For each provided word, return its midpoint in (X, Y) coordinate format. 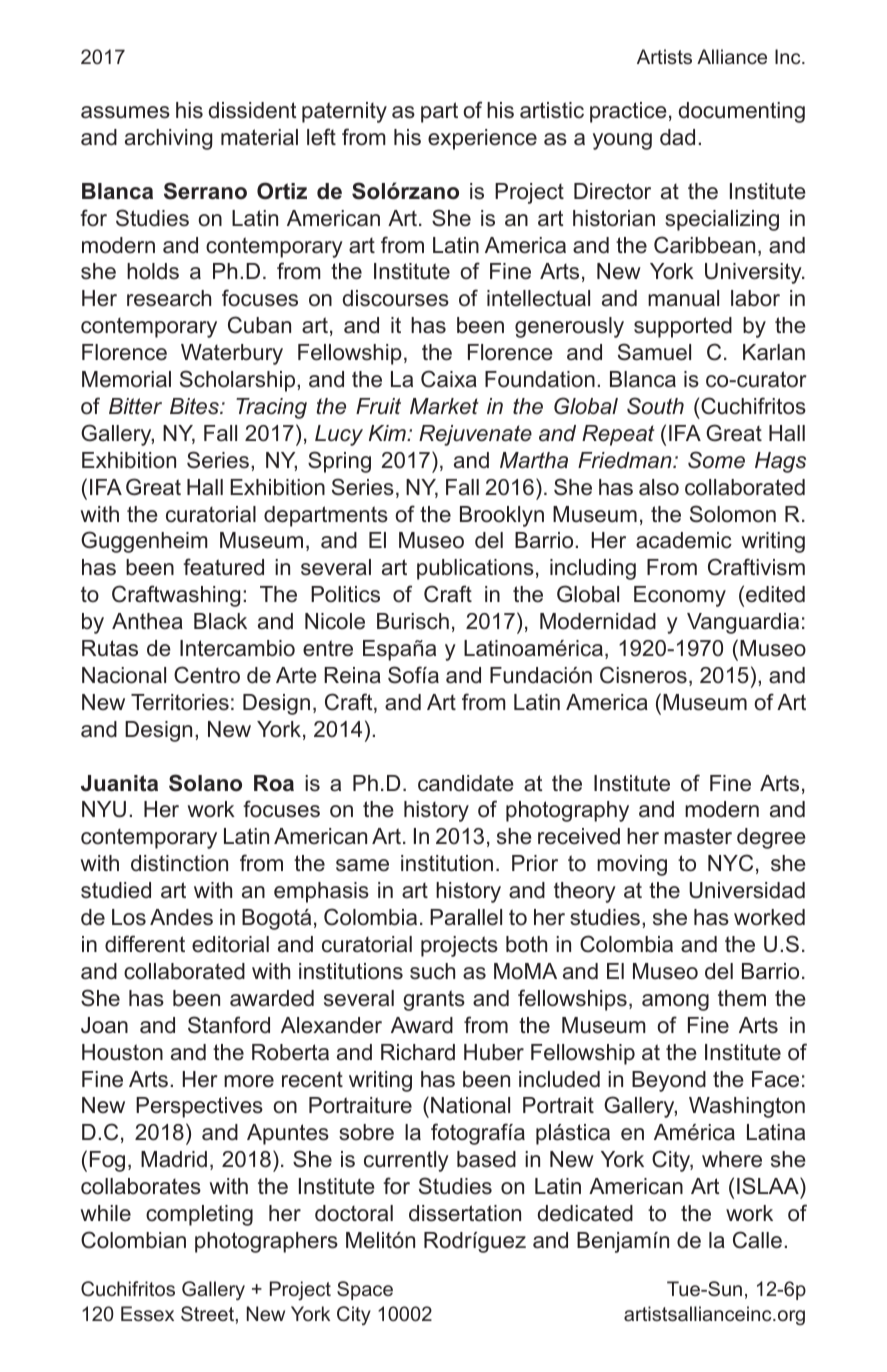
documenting (742, 112)
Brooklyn (502, 516)
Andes (181, 917)
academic (684, 540)
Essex (147, 1313)
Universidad (747, 890)
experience (482, 139)
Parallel (466, 917)
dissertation (465, 1213)
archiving (168, 139)
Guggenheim (144, 542)
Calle (757, 1240)
